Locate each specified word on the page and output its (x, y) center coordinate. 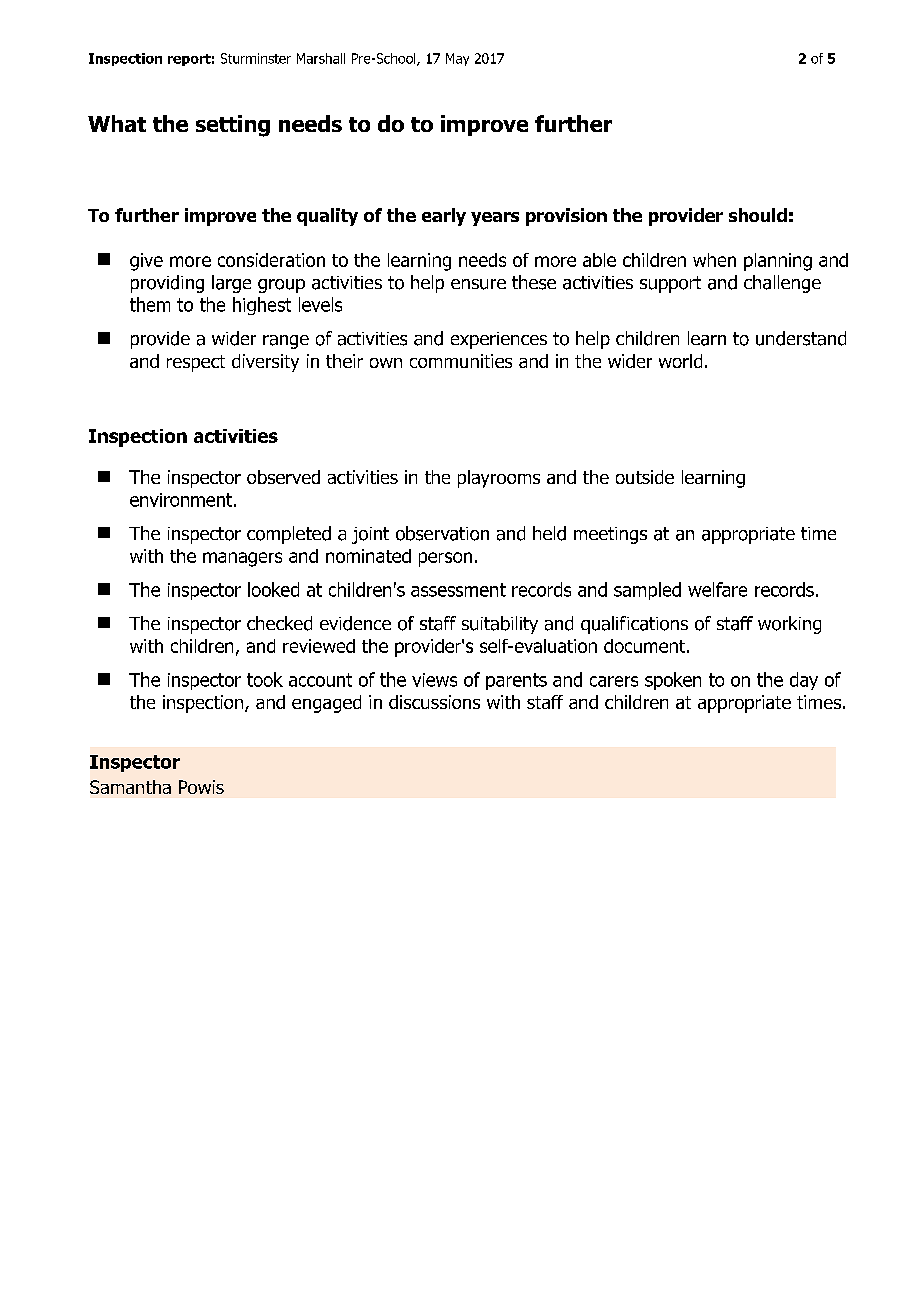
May (457, 59)
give (146, 262)
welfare (717, 589)
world (680, 361)
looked (273, 589)
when (714, 260)
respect (196, 363)
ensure (478, 284)
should (758, 215)
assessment (458, 590)
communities (461, 361)
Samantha (130, 787)
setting (233, 126)
